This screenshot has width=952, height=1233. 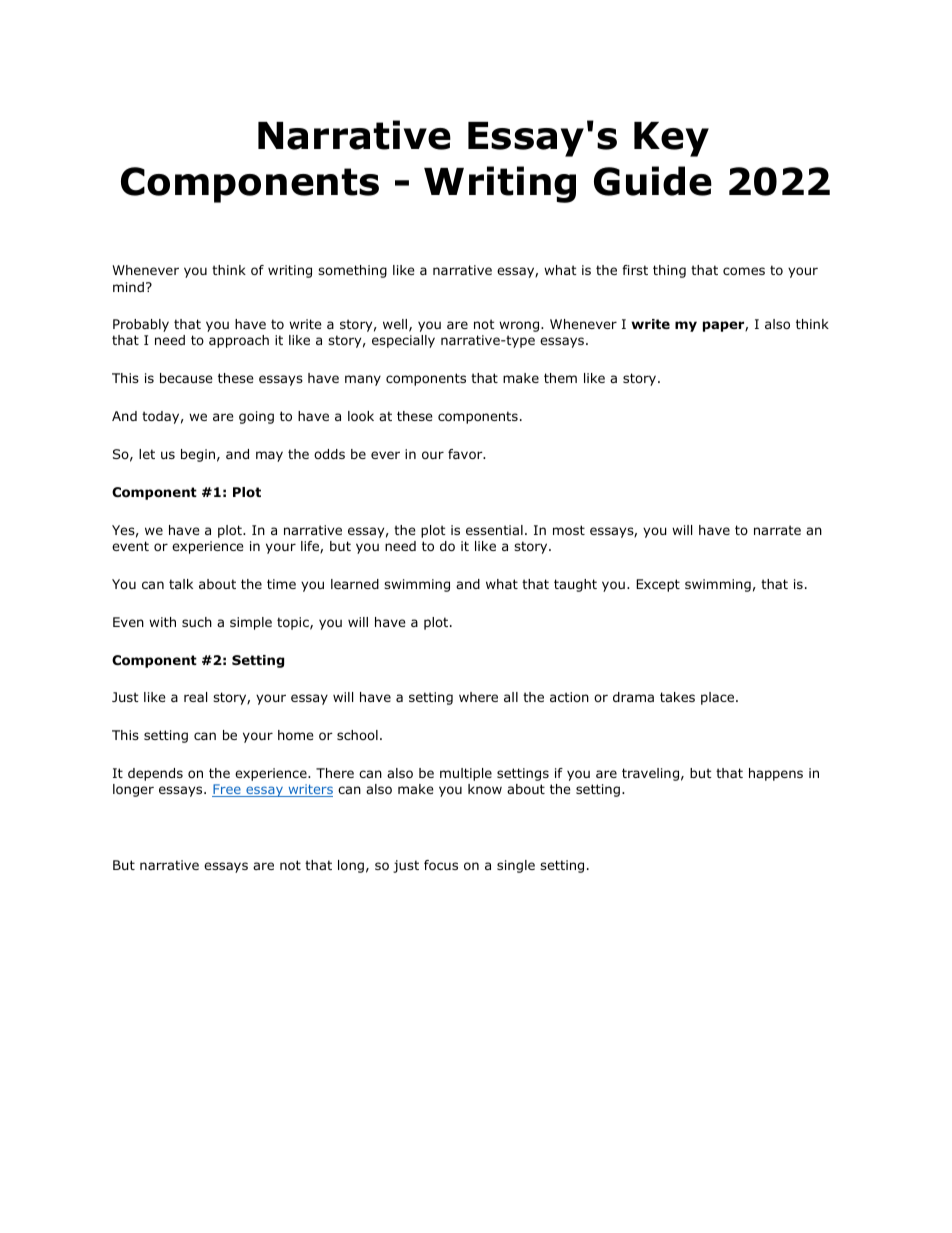 What do you see at coordinates (653, 181) in the screenshot?
I see `Guide` at bounding box center [653, 181].
